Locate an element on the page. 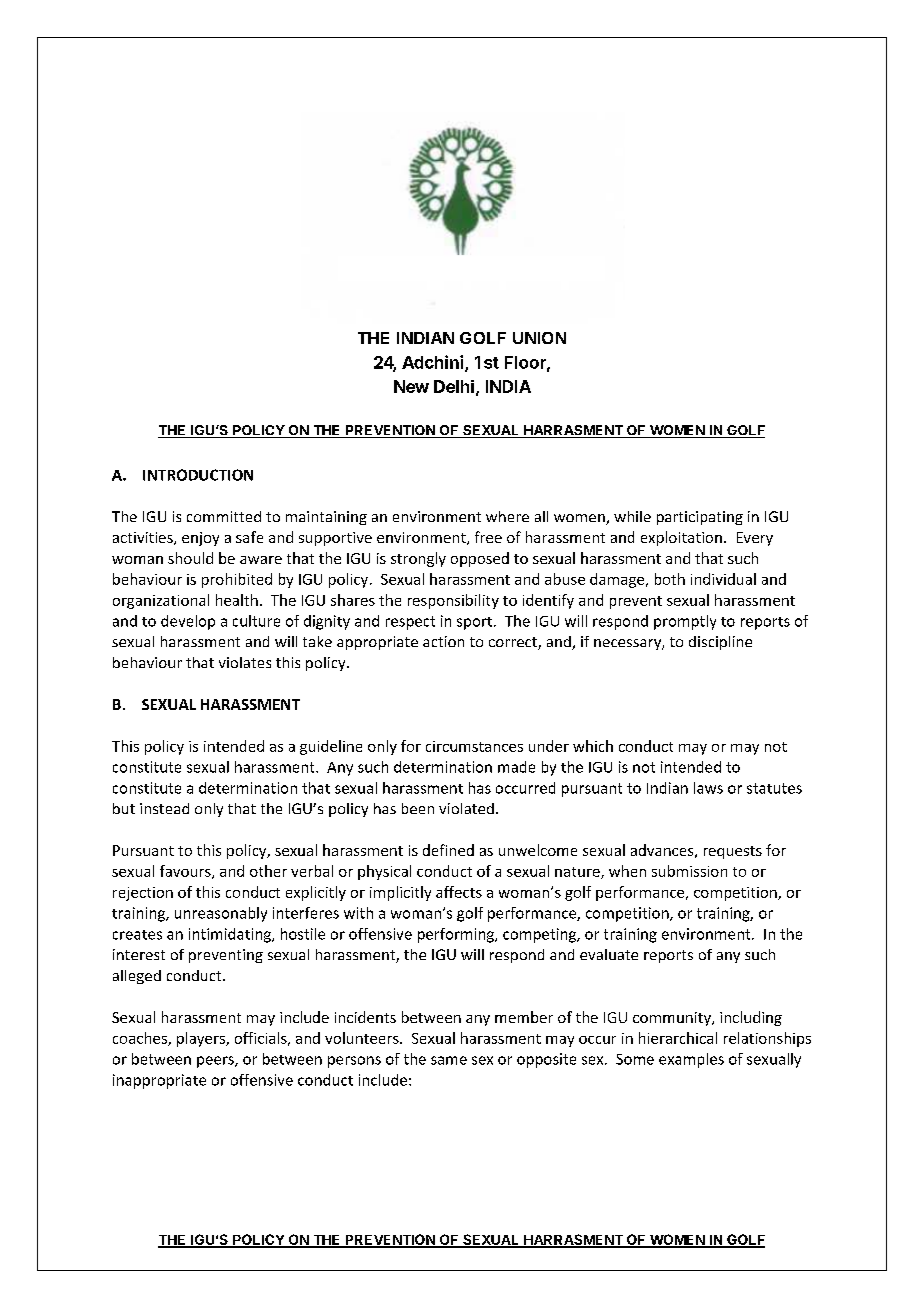  laws is located at coordinates (708, 788).
